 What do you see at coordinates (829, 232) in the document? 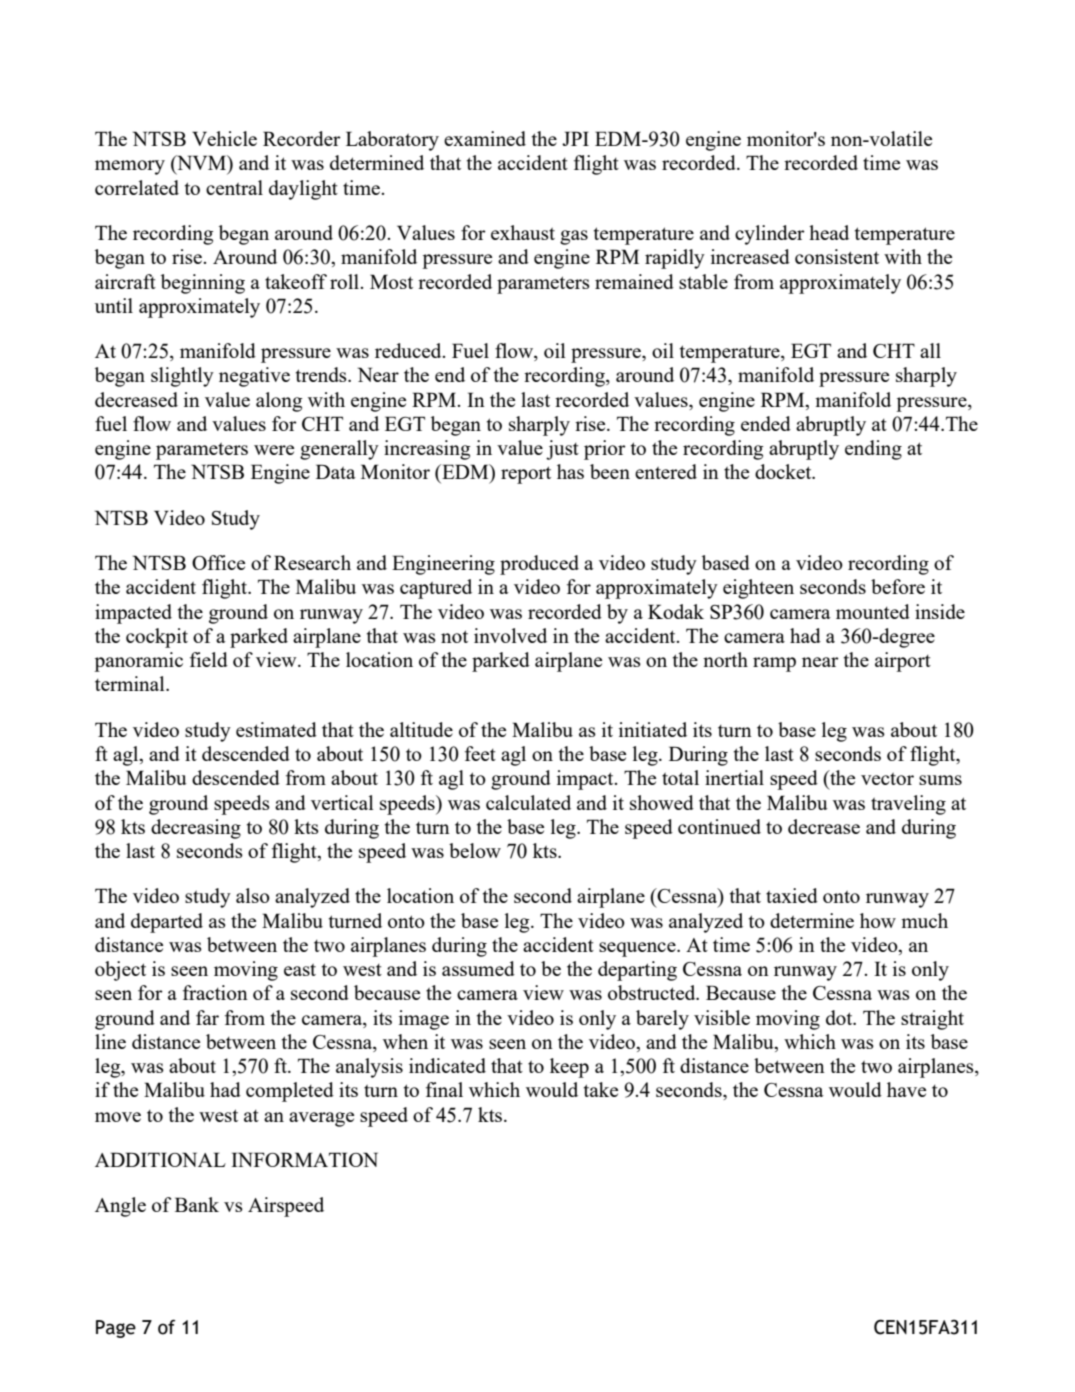
I see `head` at bounding box center [829, 232].
